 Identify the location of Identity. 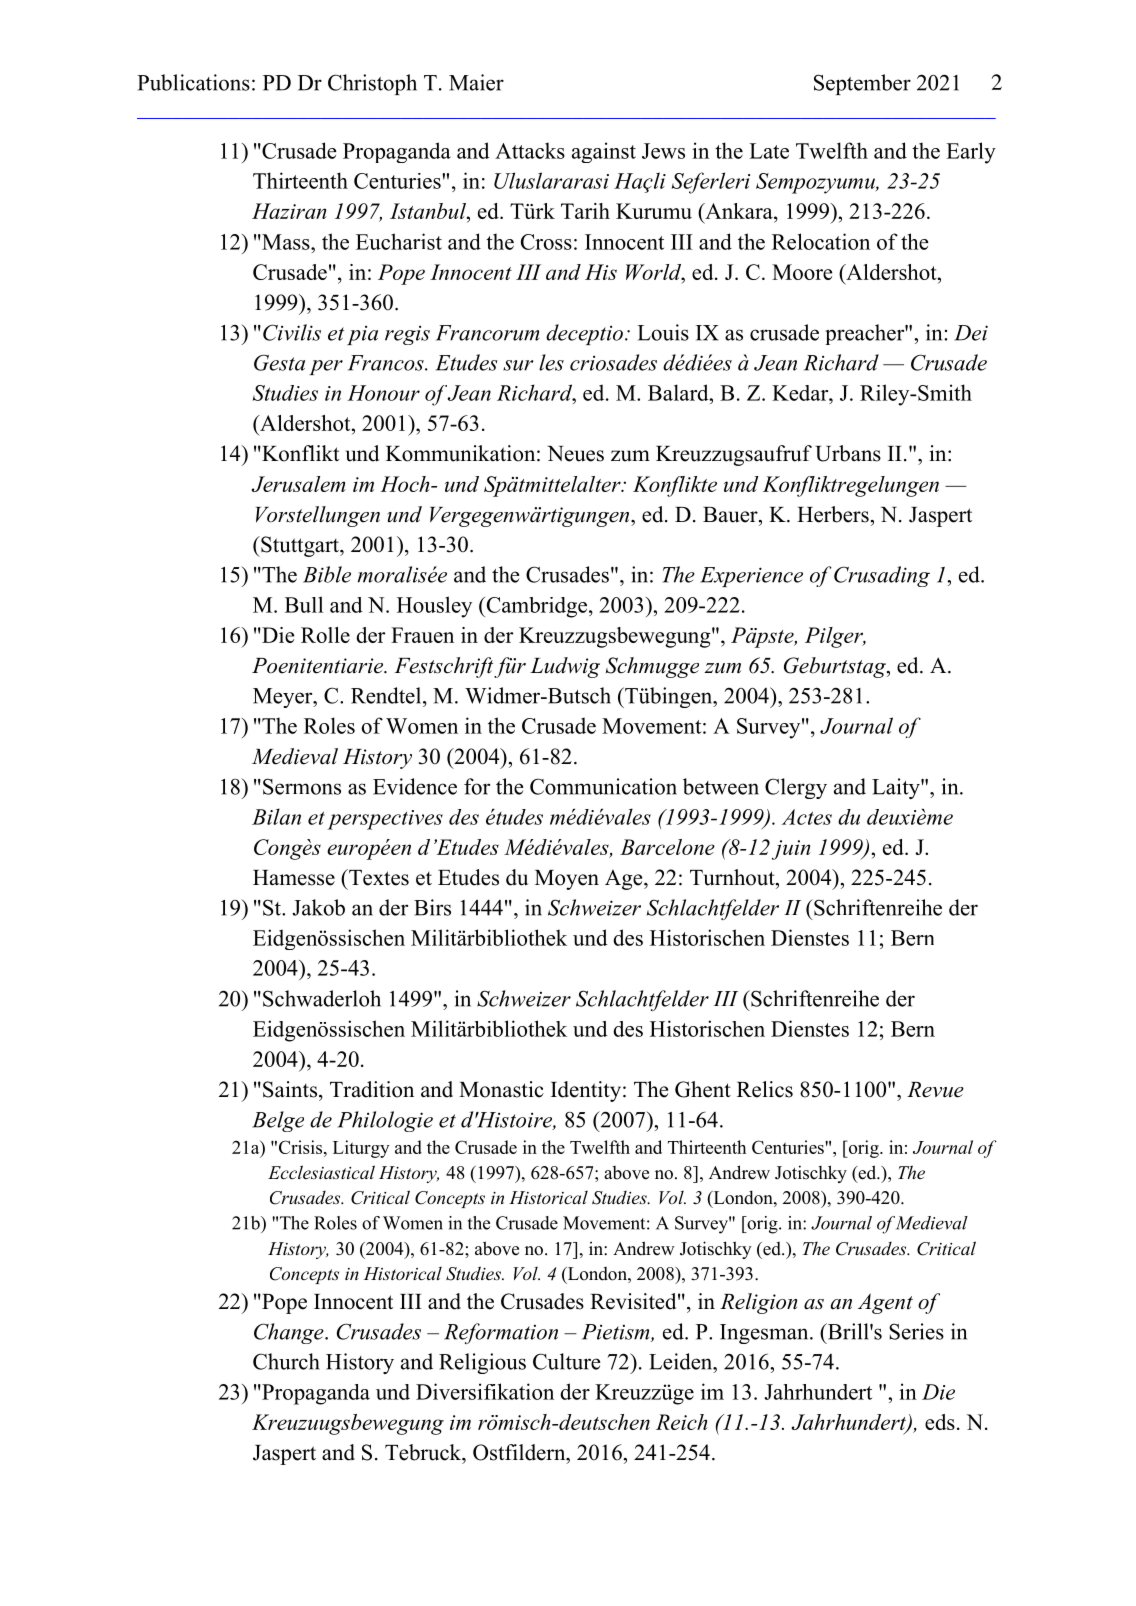
(586, 1091).
